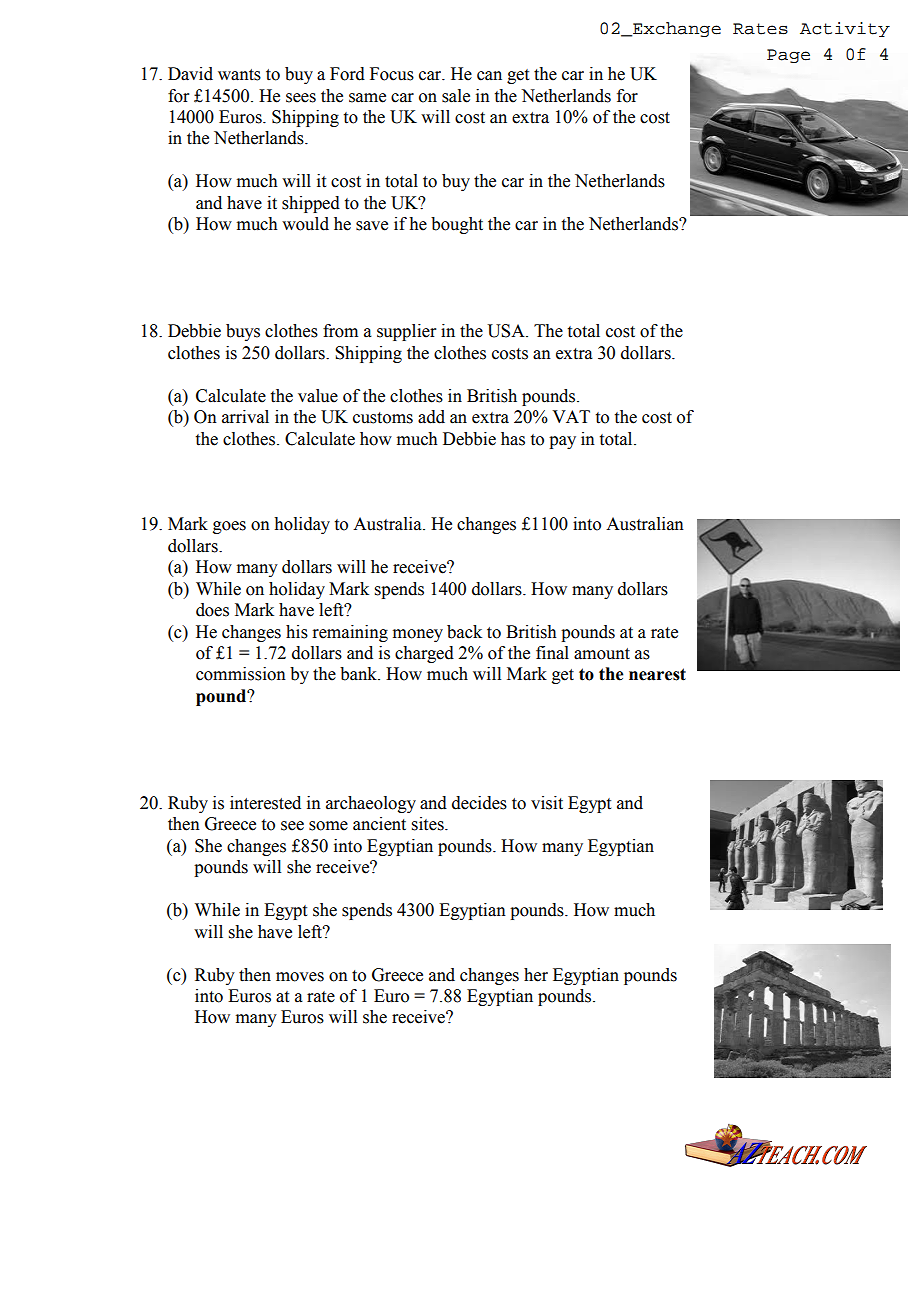  What do you see at coordinates (507, 331) in the screenshot?
I see `USA` at bounding box center [507, 331].
